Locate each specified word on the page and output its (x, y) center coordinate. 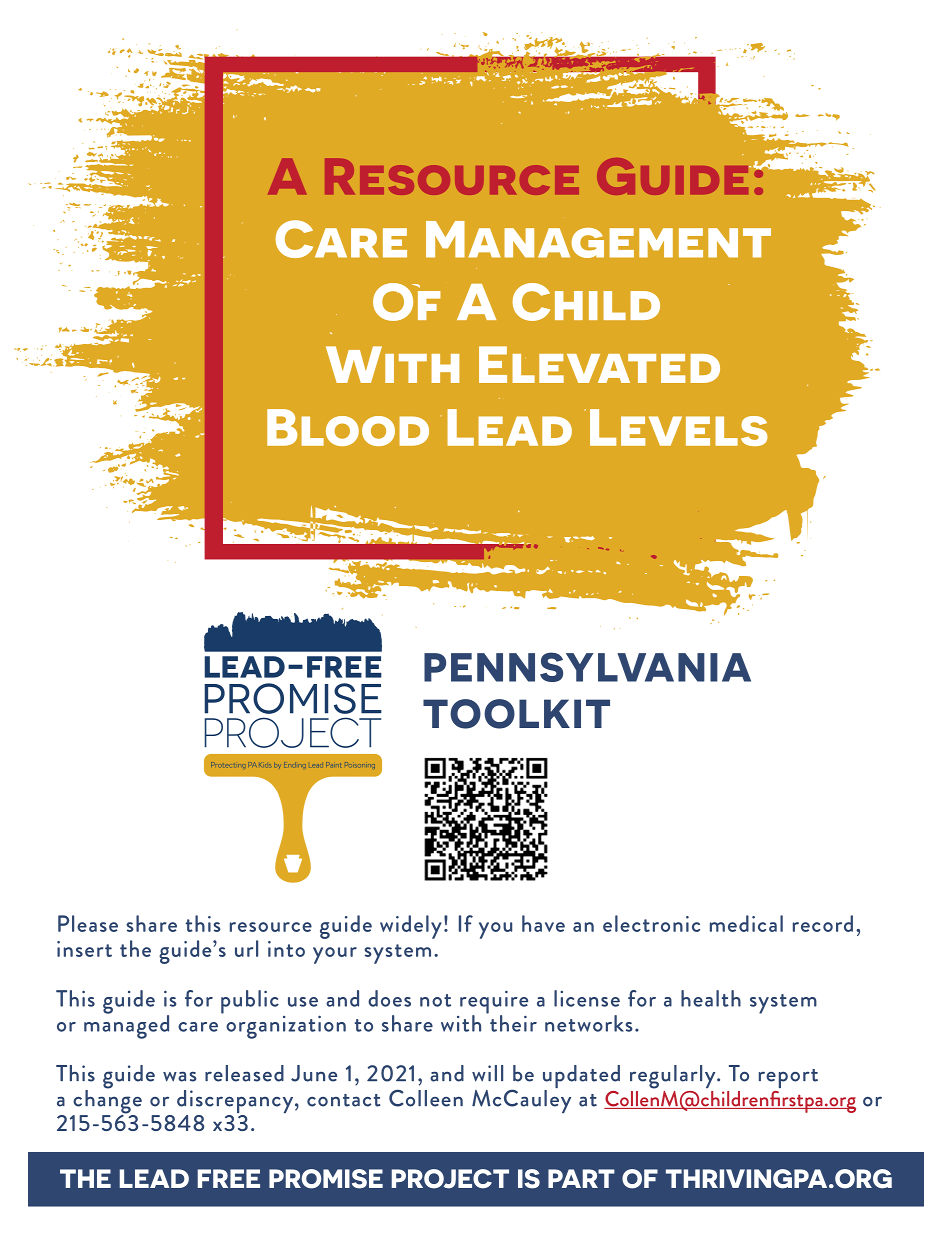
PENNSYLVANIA (587, 667)
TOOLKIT (516, 714)
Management (598, 239)
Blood (348, 427)
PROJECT (450, 1179)
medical (746, 923)
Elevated (599, 364)
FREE (229, 1178)
